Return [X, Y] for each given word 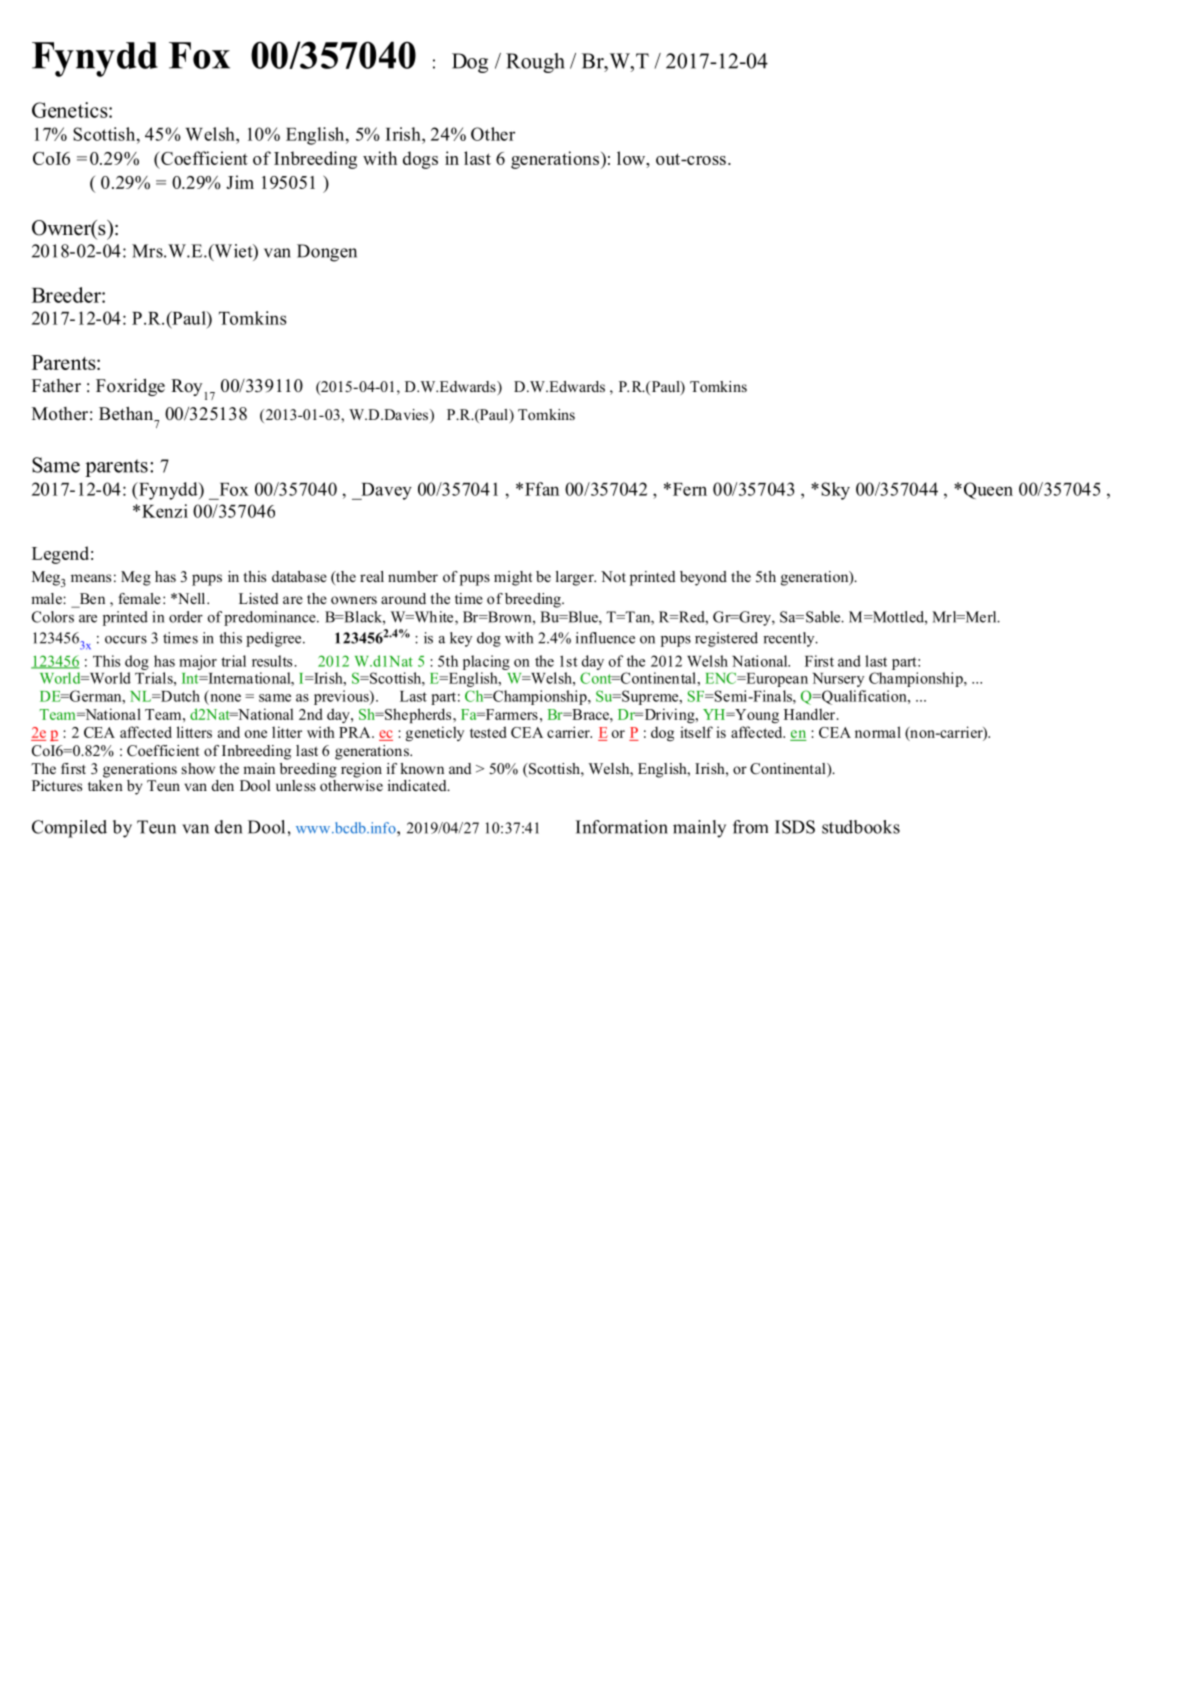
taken [105, 784]
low [632, 158]
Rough [535, 63]
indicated [418, 785]
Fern [688, 489]
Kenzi [165, 511]
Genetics [71, 110]
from [750, 827]
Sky [835, 491]
